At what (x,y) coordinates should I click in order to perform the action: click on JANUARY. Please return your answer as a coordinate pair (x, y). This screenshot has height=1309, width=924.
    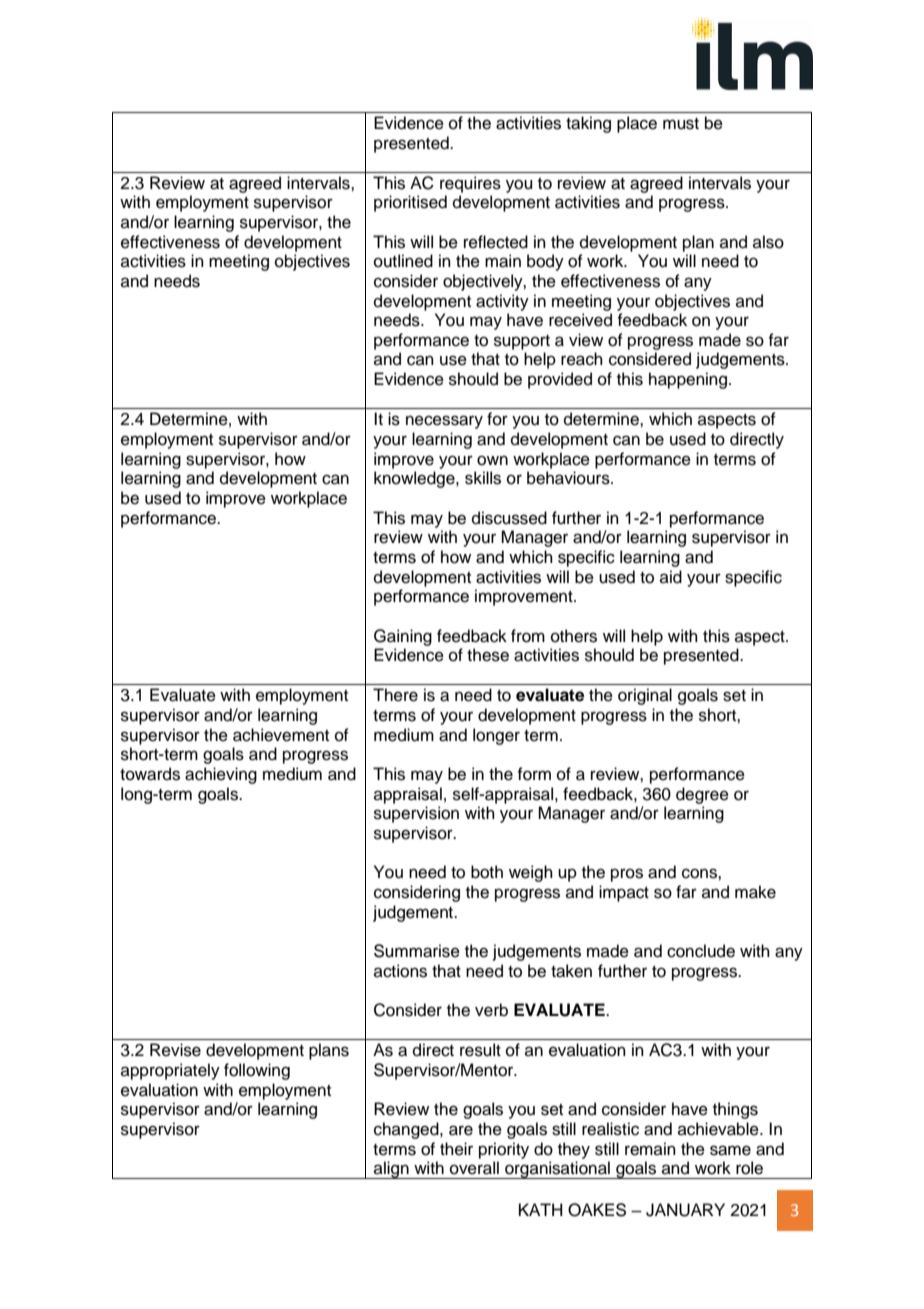
    Looking at the image, I should click on (685, 1210).
